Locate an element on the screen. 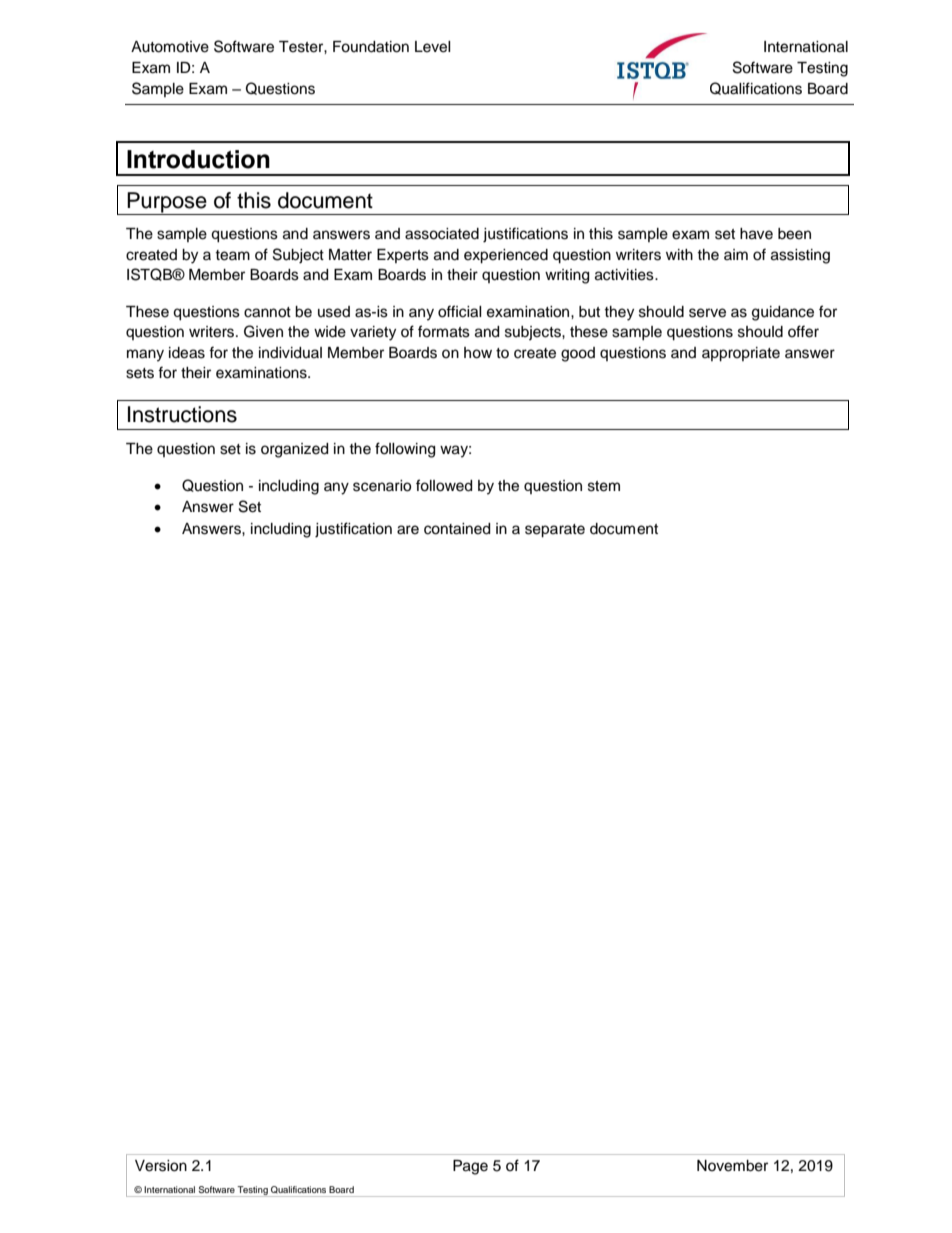 This screenshot has height=1233, width=952. Page is located at coordinates (470, 1167).
